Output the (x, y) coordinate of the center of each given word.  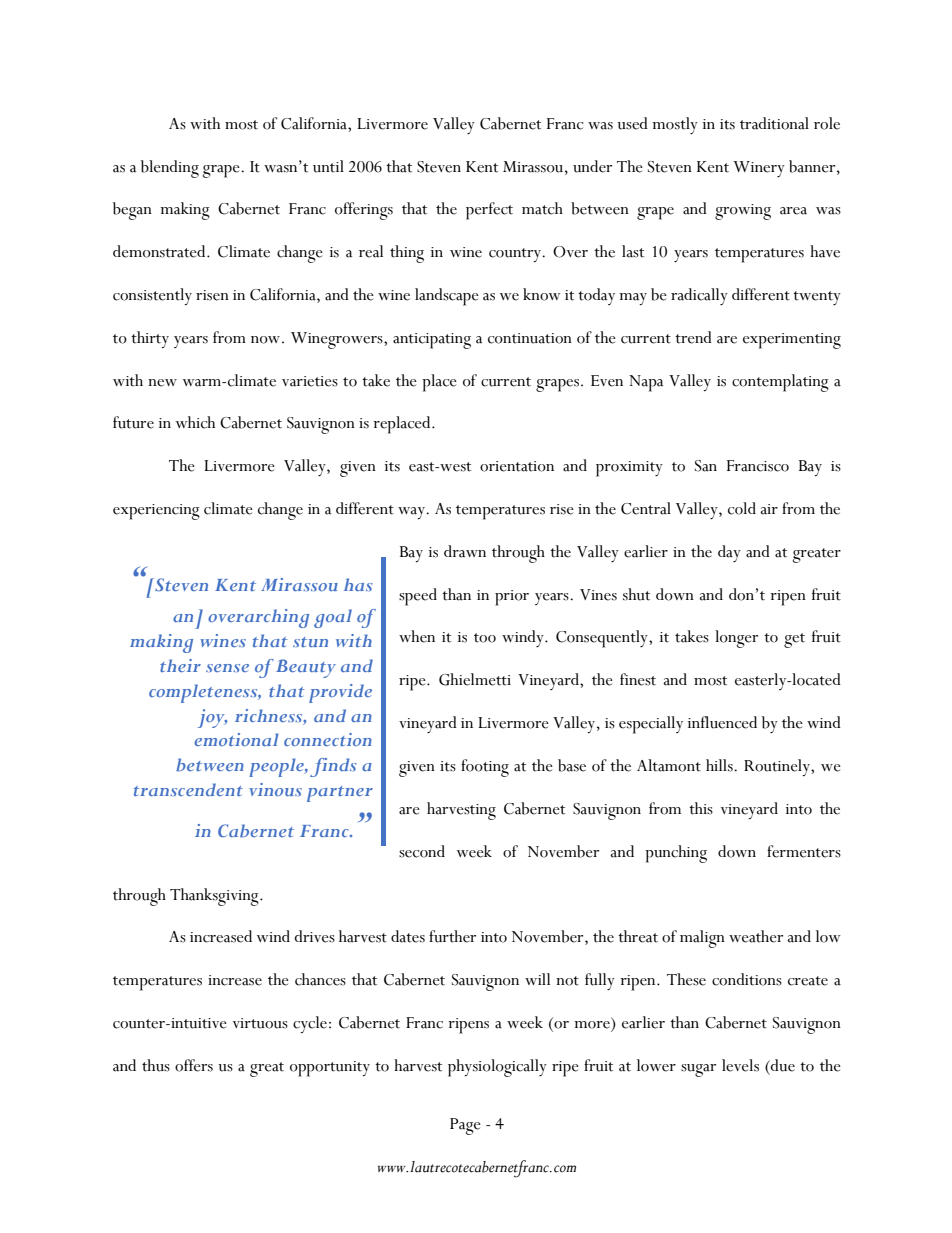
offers (194, 1065)
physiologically (497, 1068)
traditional (774, 123)
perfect (489, 211)
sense (227, 668)
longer (736, 639)
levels (740, 1065)
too (485, 638)
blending (170, 169)
